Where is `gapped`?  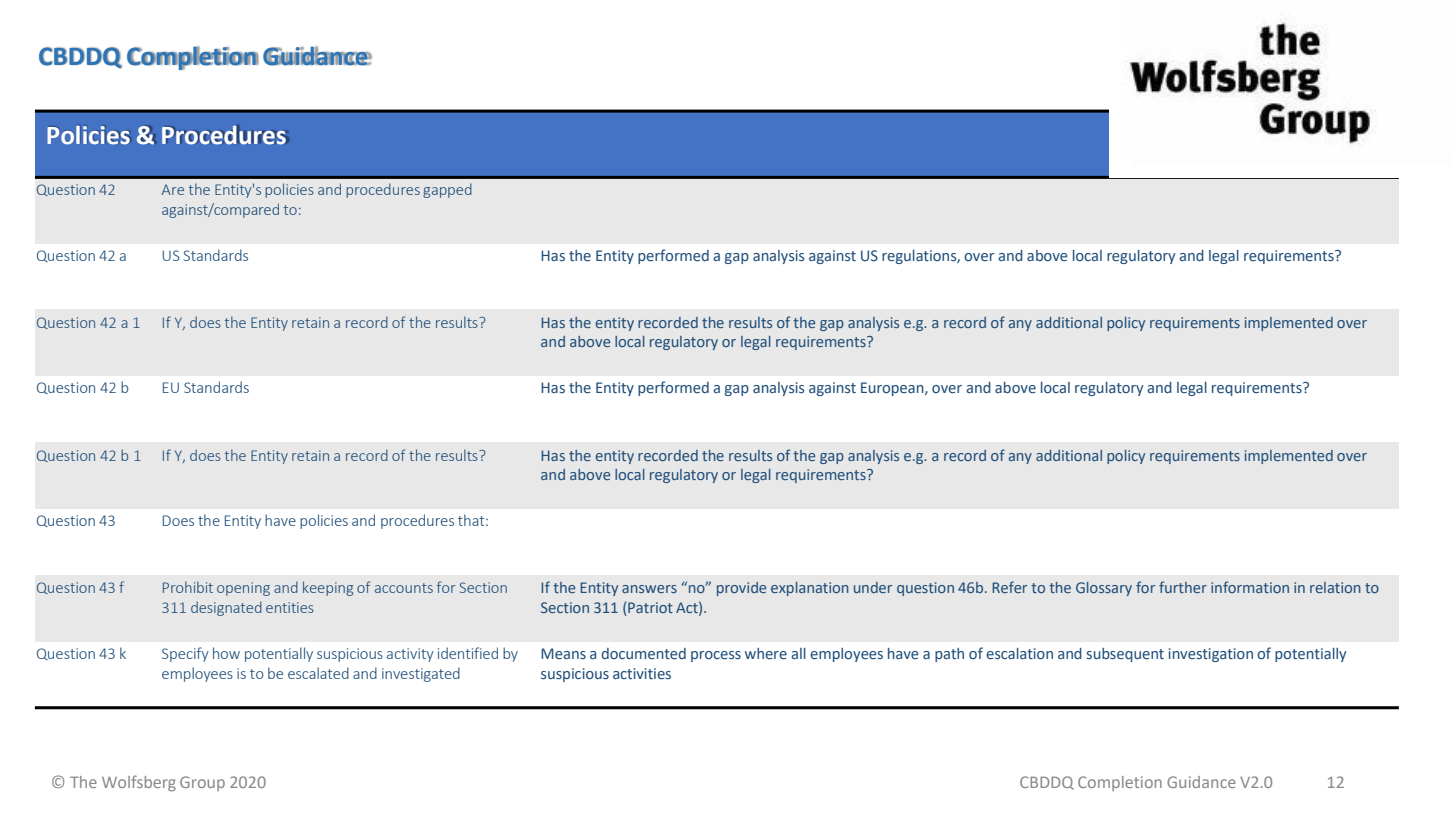
gapped is located at coordinates (447, 190).
